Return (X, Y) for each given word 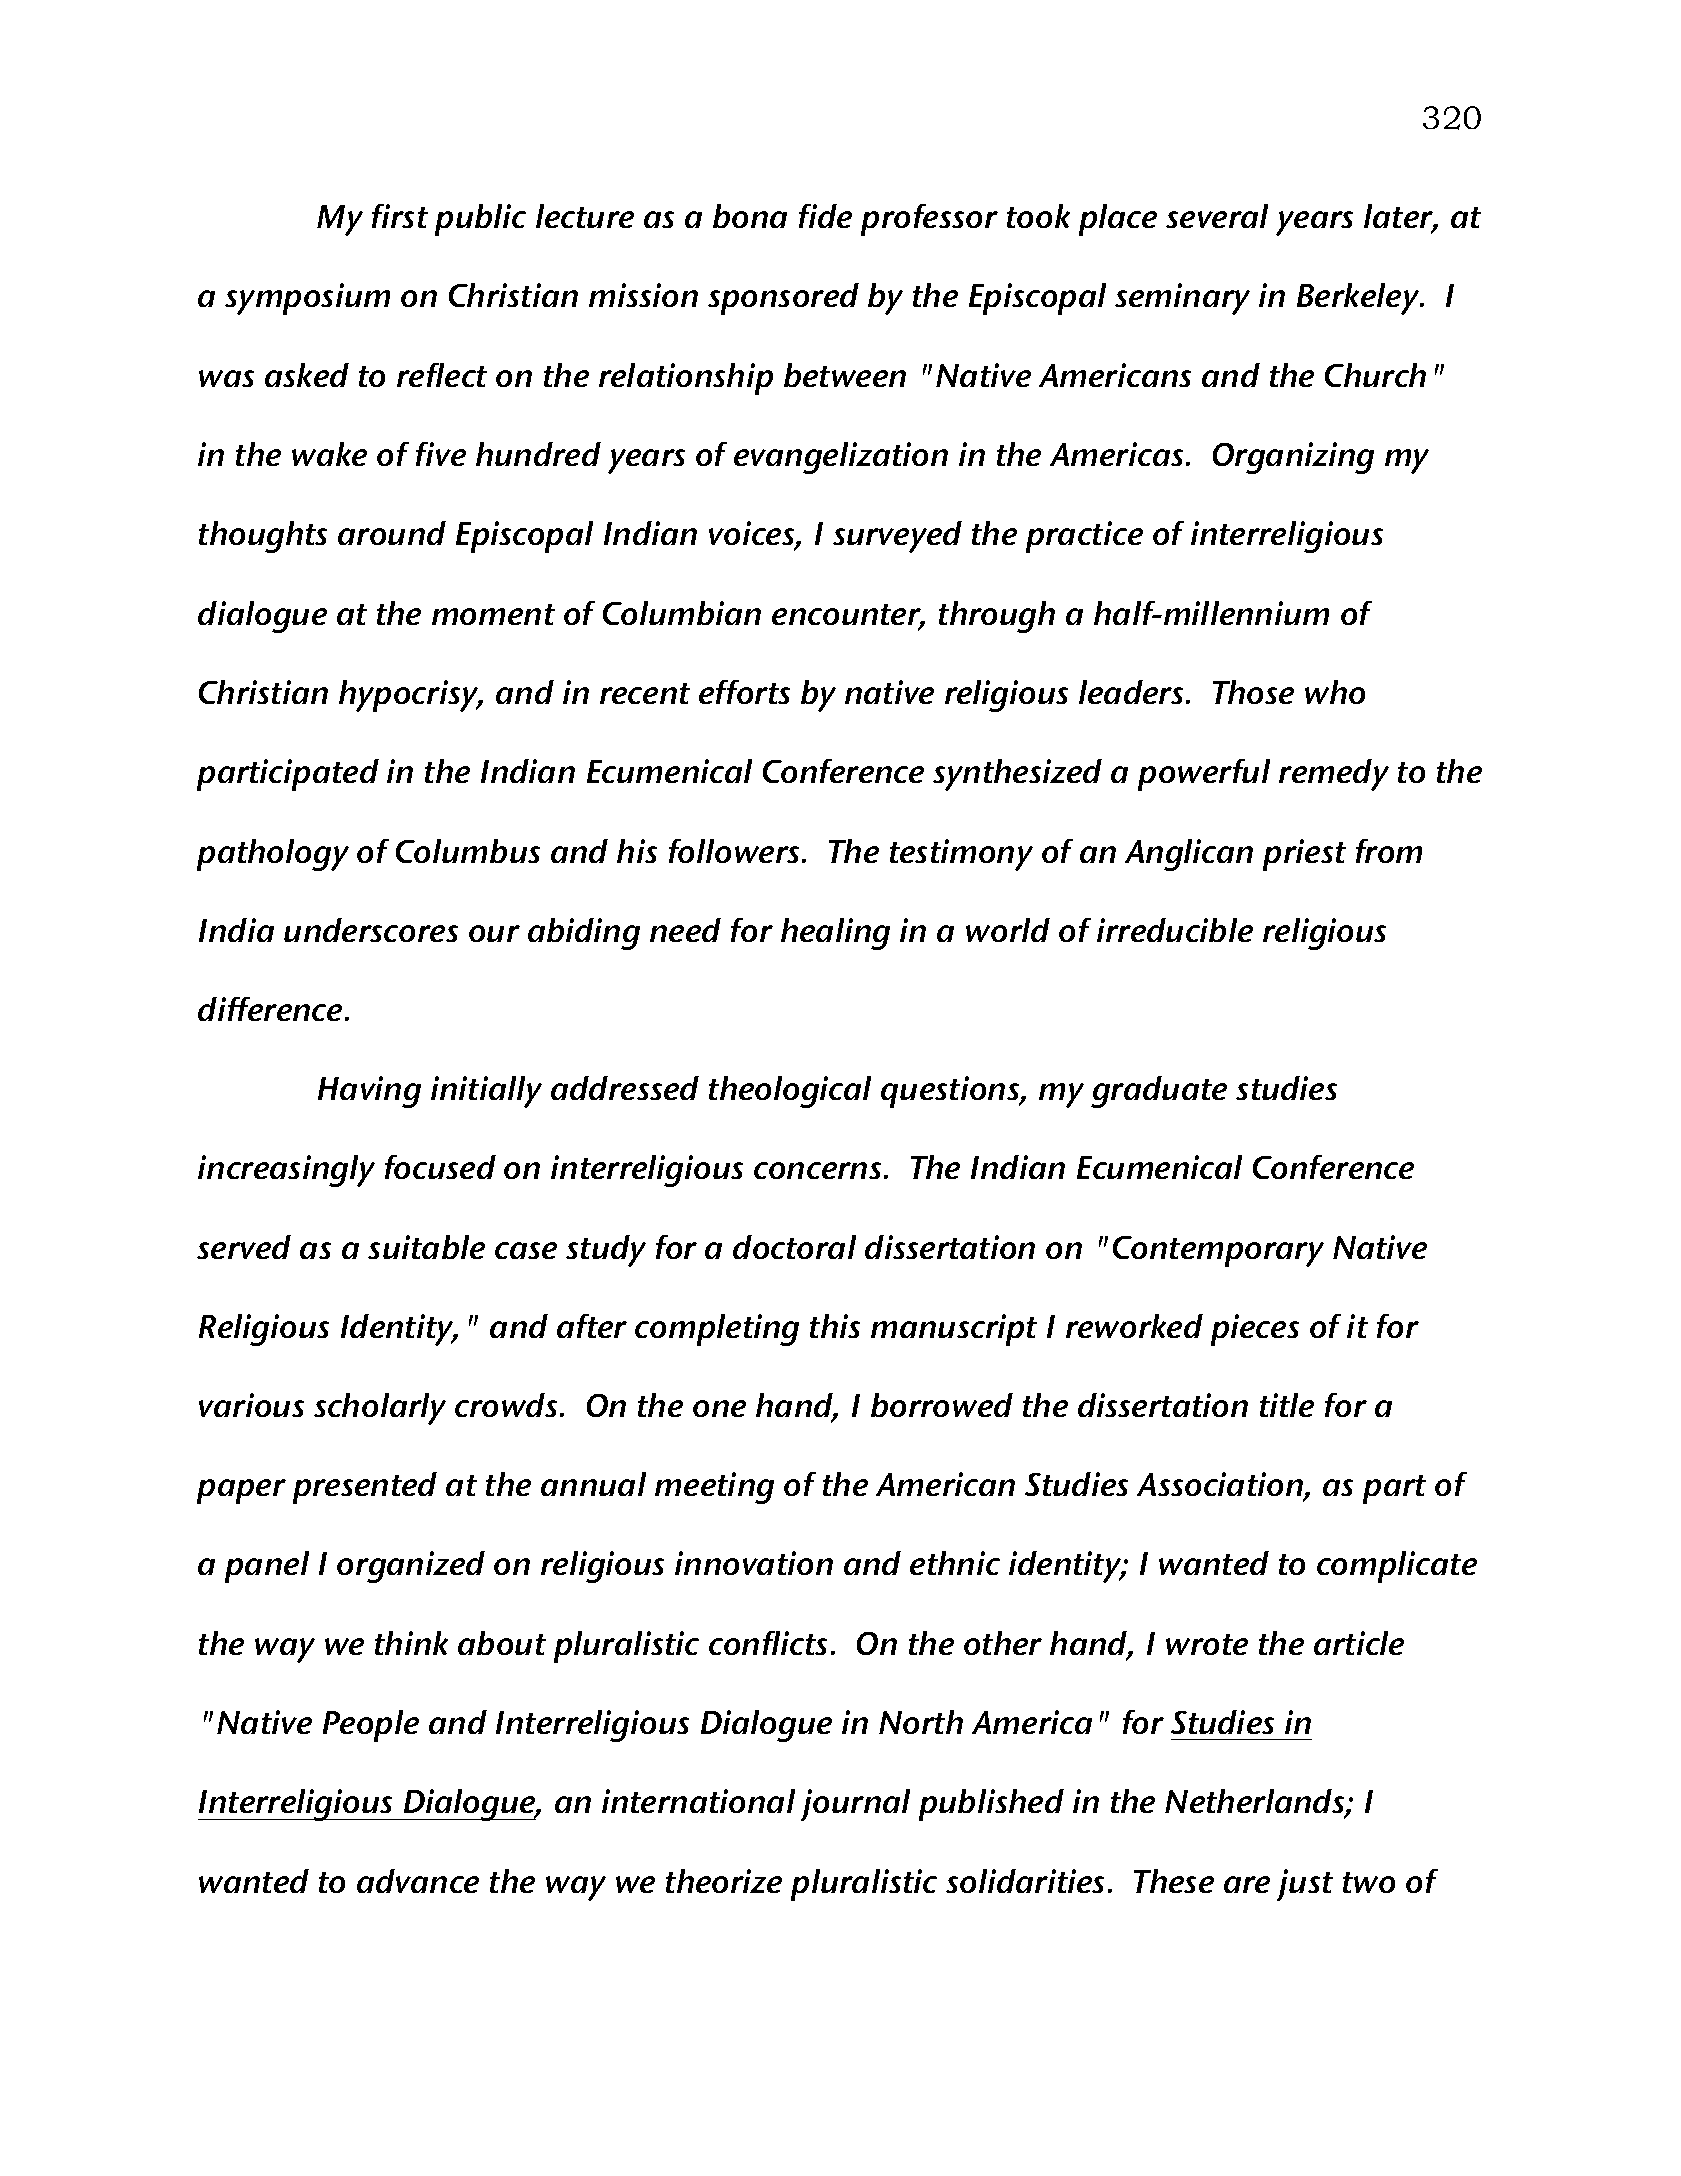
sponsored (783, 299)
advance (418, 1881)
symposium (307, 299)
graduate (1159, 1092)
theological (790, 1092)
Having (369, 1092)
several (1217, 216)
